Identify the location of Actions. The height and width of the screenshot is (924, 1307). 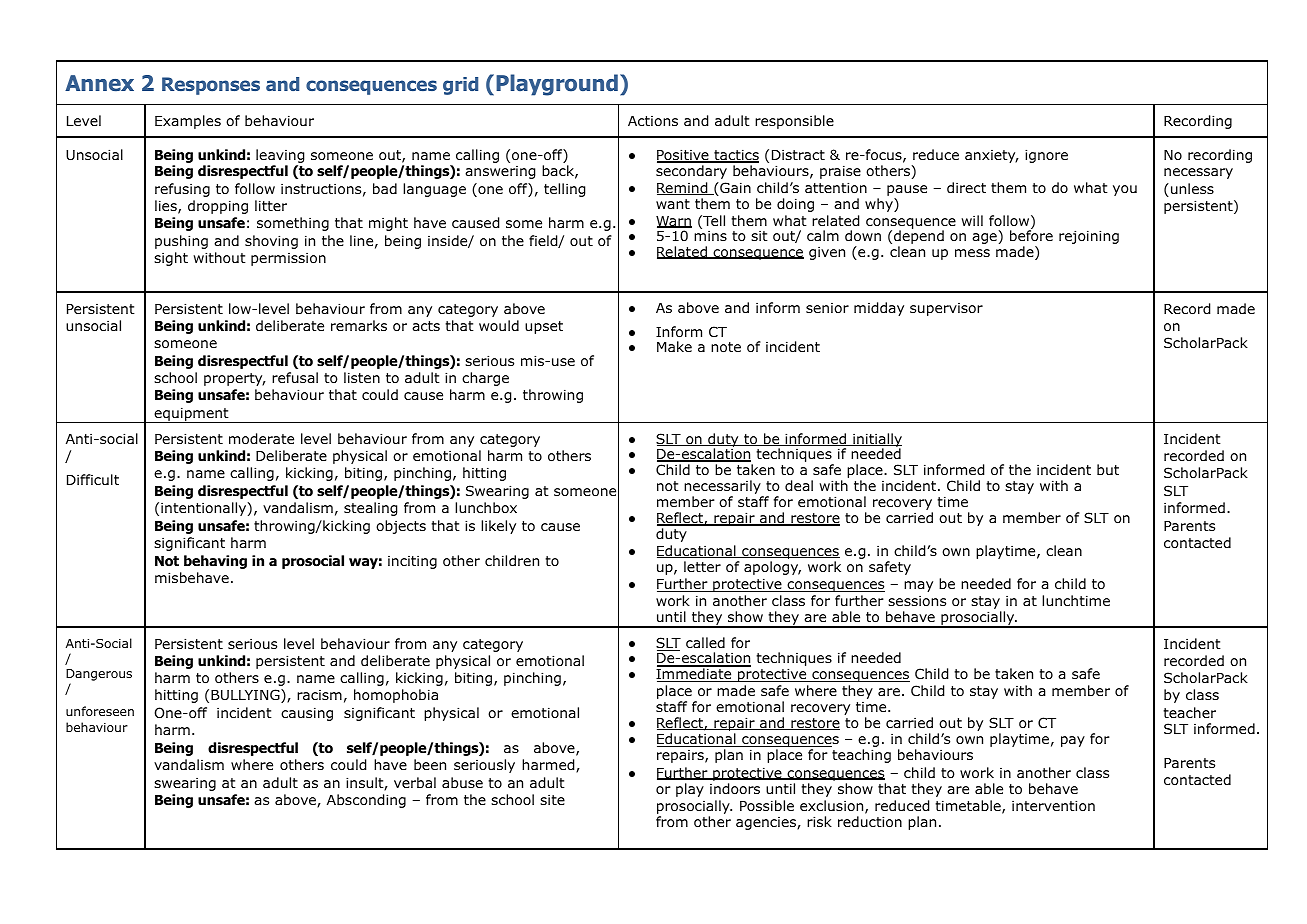
(653, 121).
